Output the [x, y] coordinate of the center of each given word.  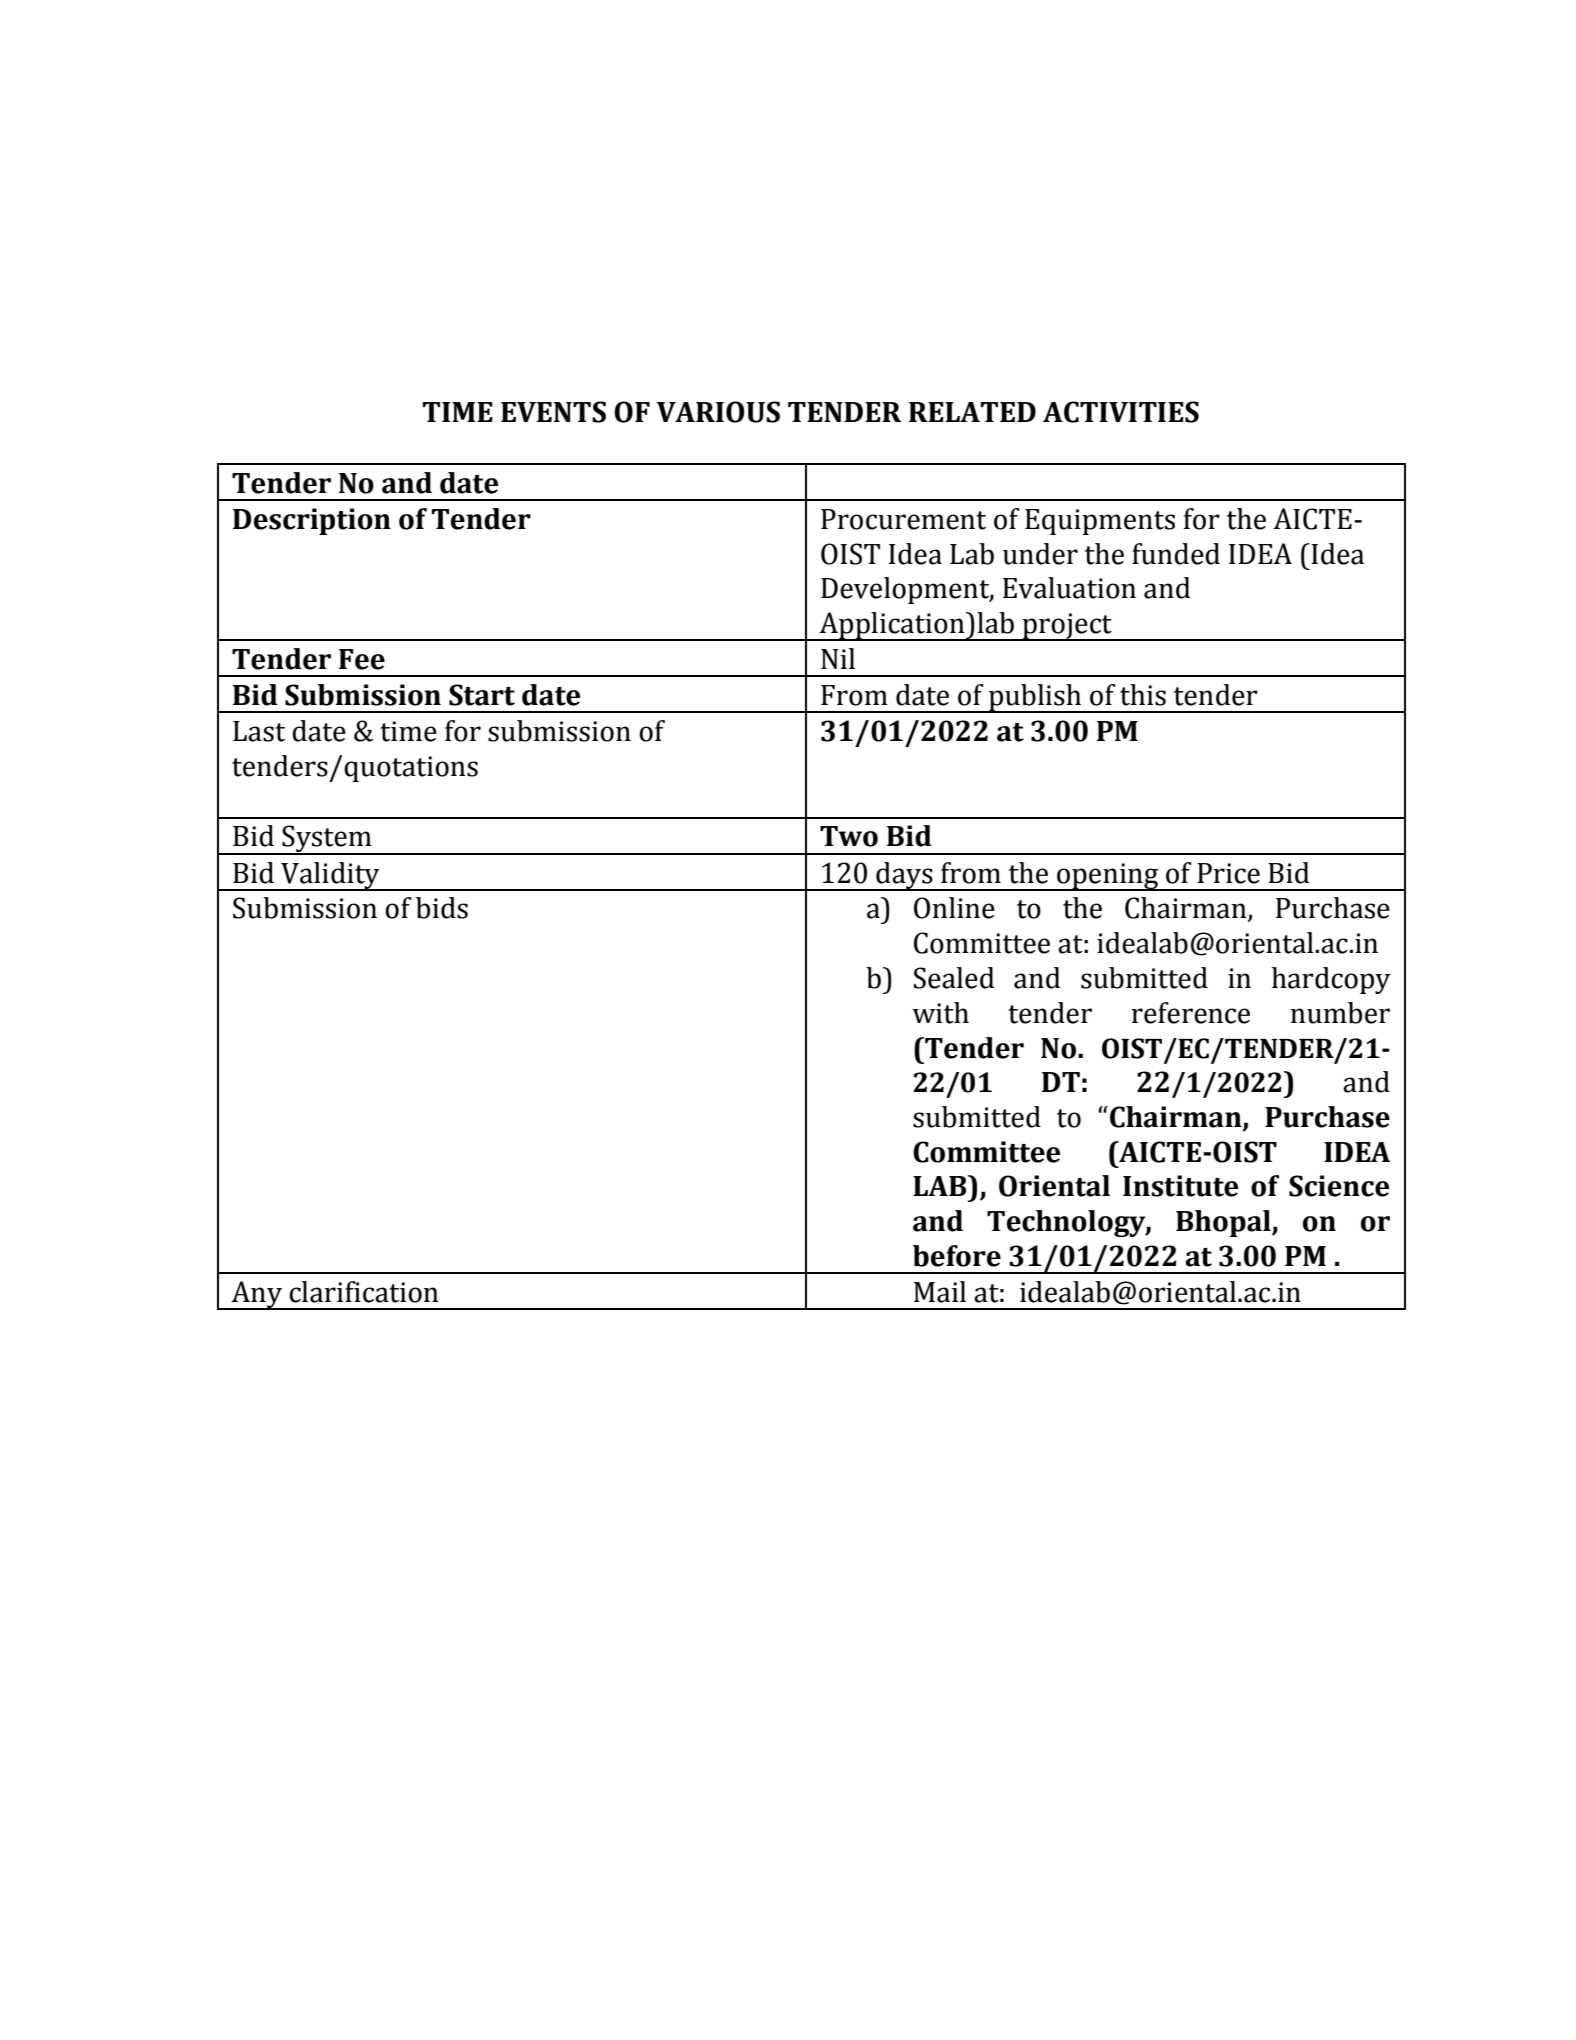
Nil [838, 658]
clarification [364, 1292]
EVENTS [553, 412]
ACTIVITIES [1121, 412]
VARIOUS [718, 412]
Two [849, 836]
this [1143, 695]
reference [1190, 1013]
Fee [362, 659]
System [327, 840]
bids [442, 908]
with [940, 1013]
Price [1228, 873]
